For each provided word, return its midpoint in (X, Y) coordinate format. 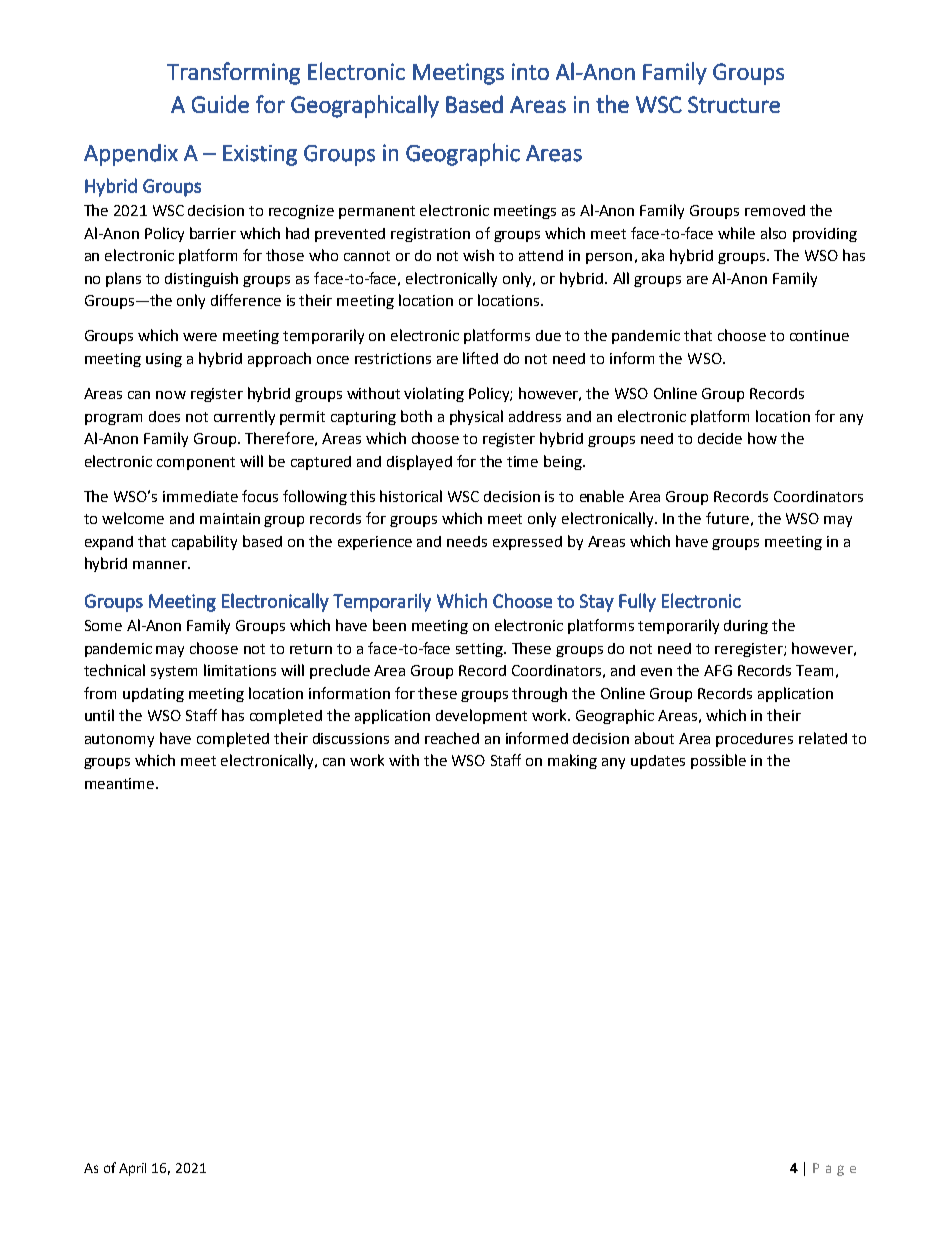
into (530, 71)
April (132, 1169)
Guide (220, 104)
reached (452, 738)
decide (720, 438)
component (196, 463)
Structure (734, 104)
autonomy (119, 740)
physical (476, 417)
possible (718, 761)
